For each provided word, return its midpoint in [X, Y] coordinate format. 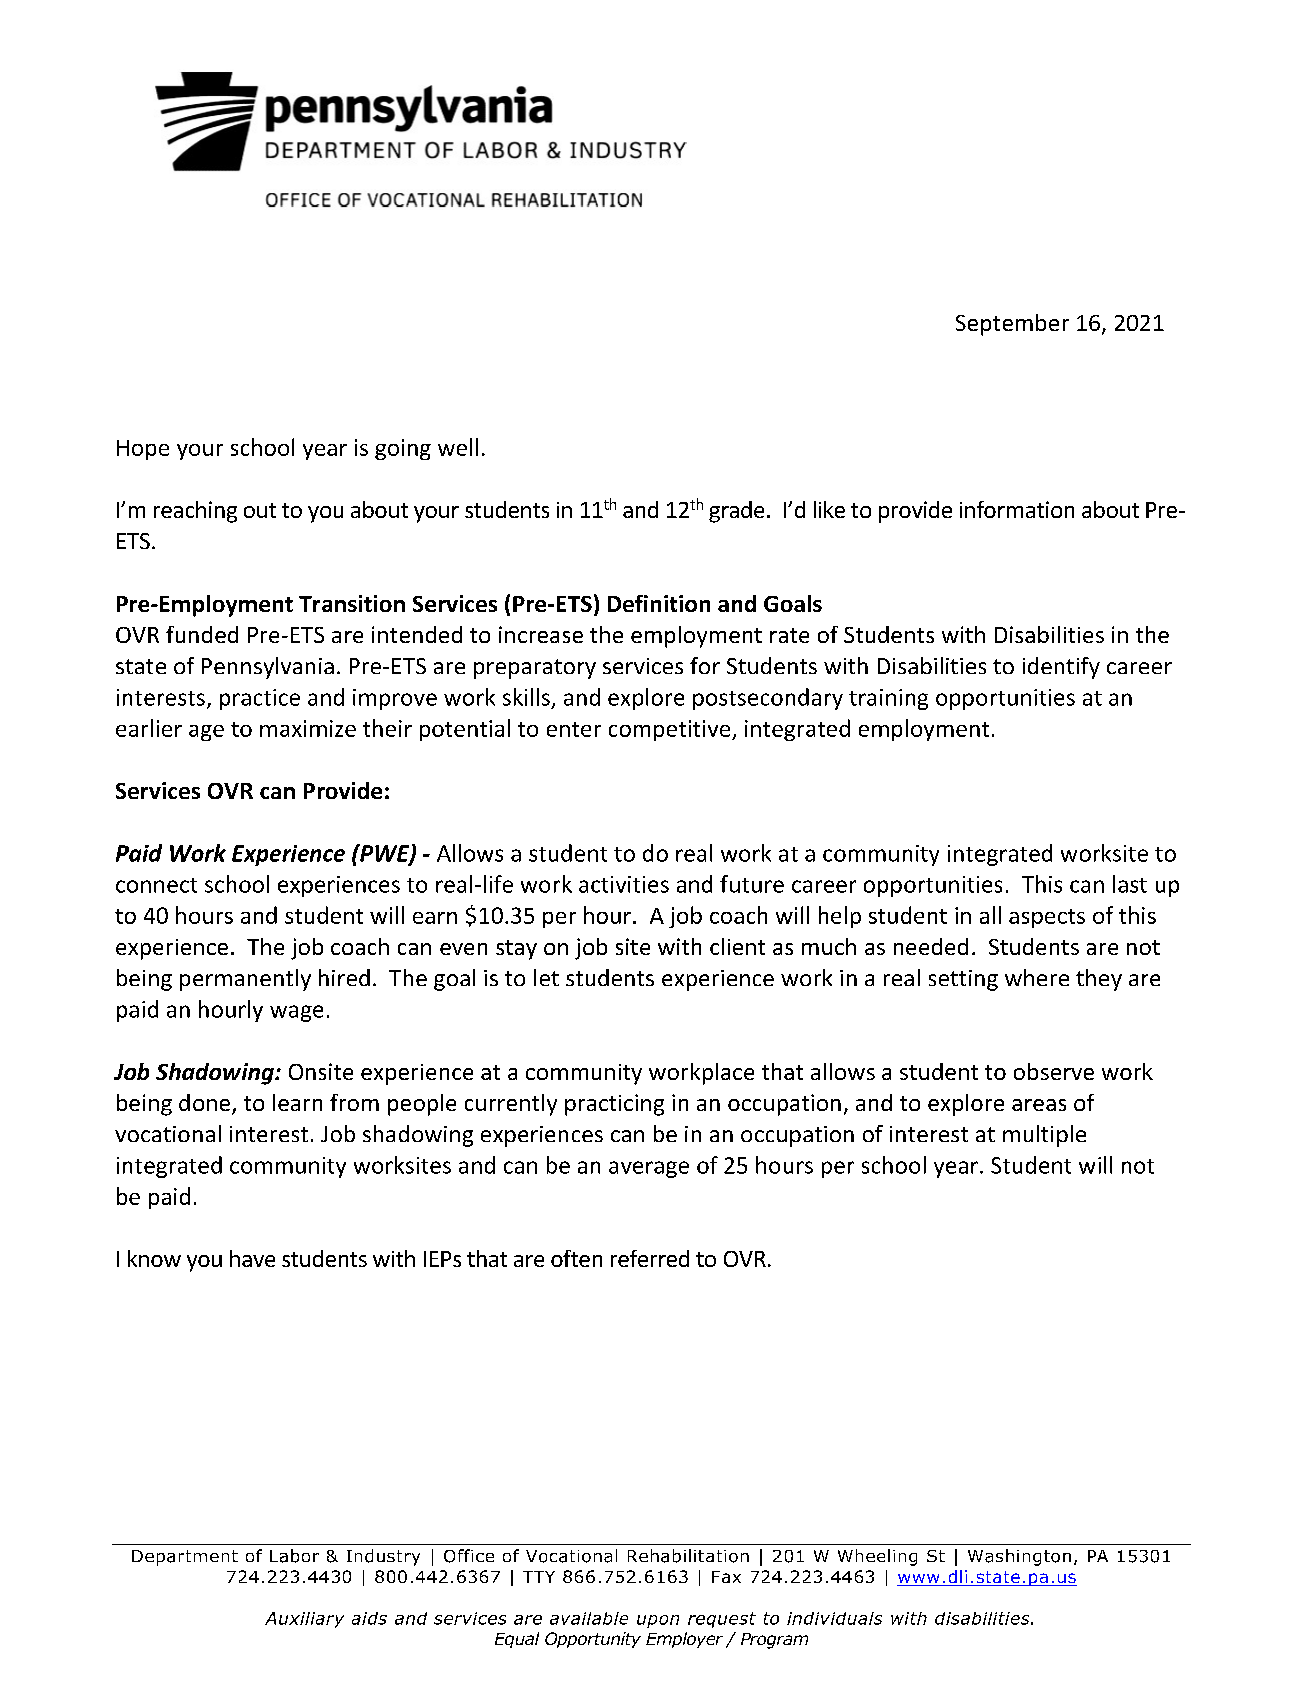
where [1037, 977]
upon [658, 1621]
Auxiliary [304, 1620]
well [458, 447]
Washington [1019, 1557]
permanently [245, 980]
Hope [143, 450]
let [546, 977]
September [1012, 325]
